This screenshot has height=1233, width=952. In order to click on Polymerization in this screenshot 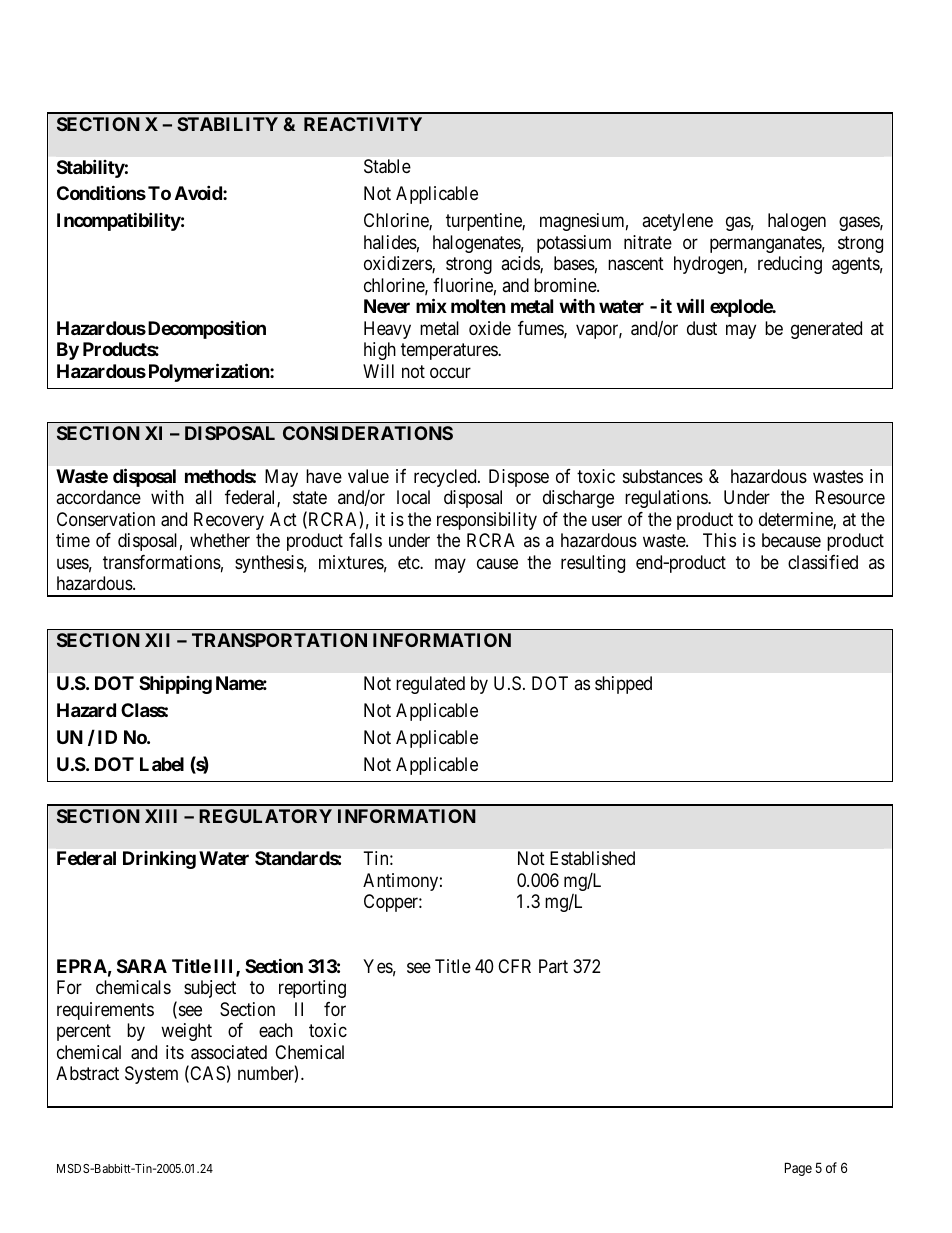, I will do `click(210, 372)`.
